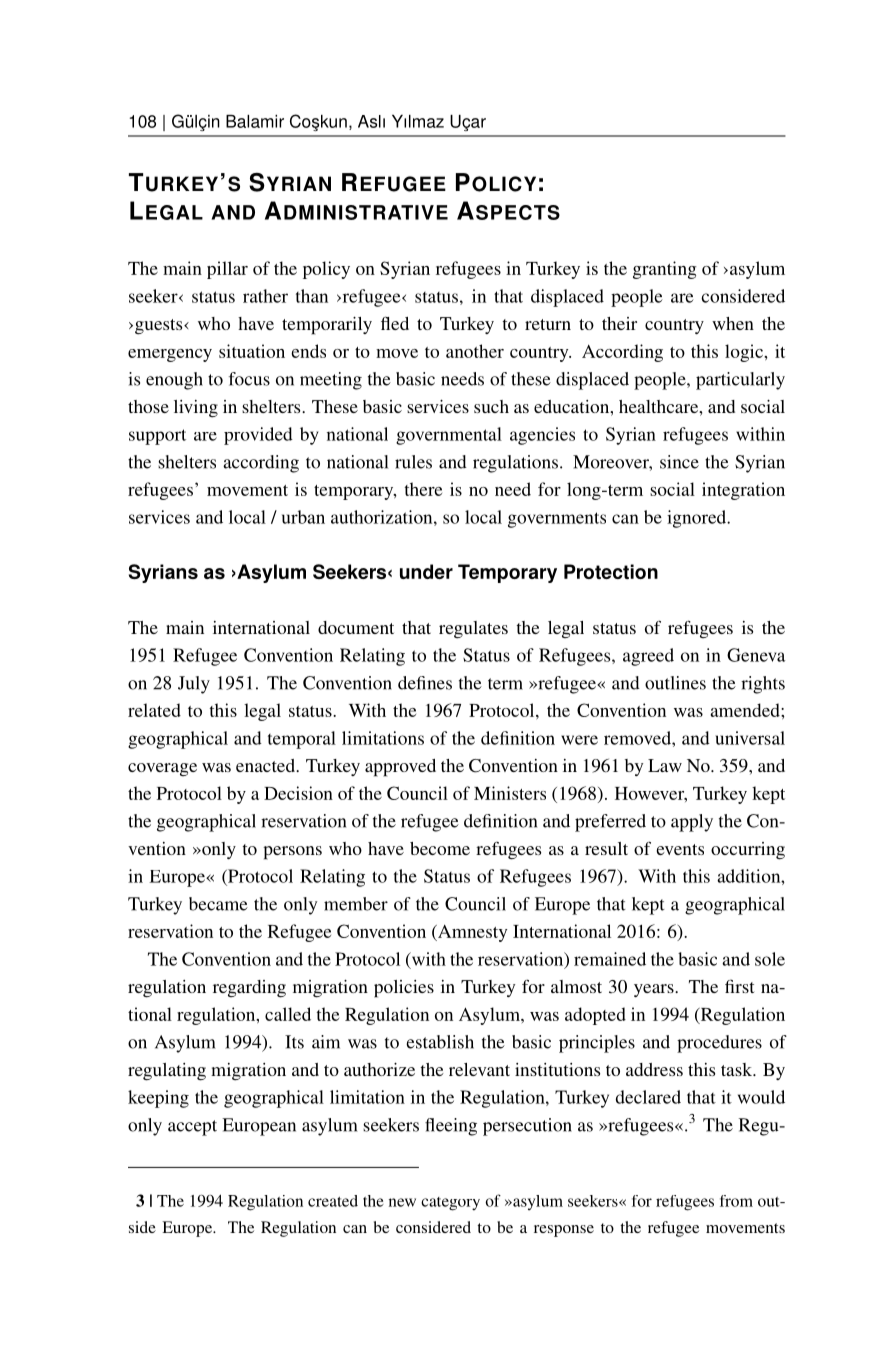  I want to click on from, so click(736, 1201).
